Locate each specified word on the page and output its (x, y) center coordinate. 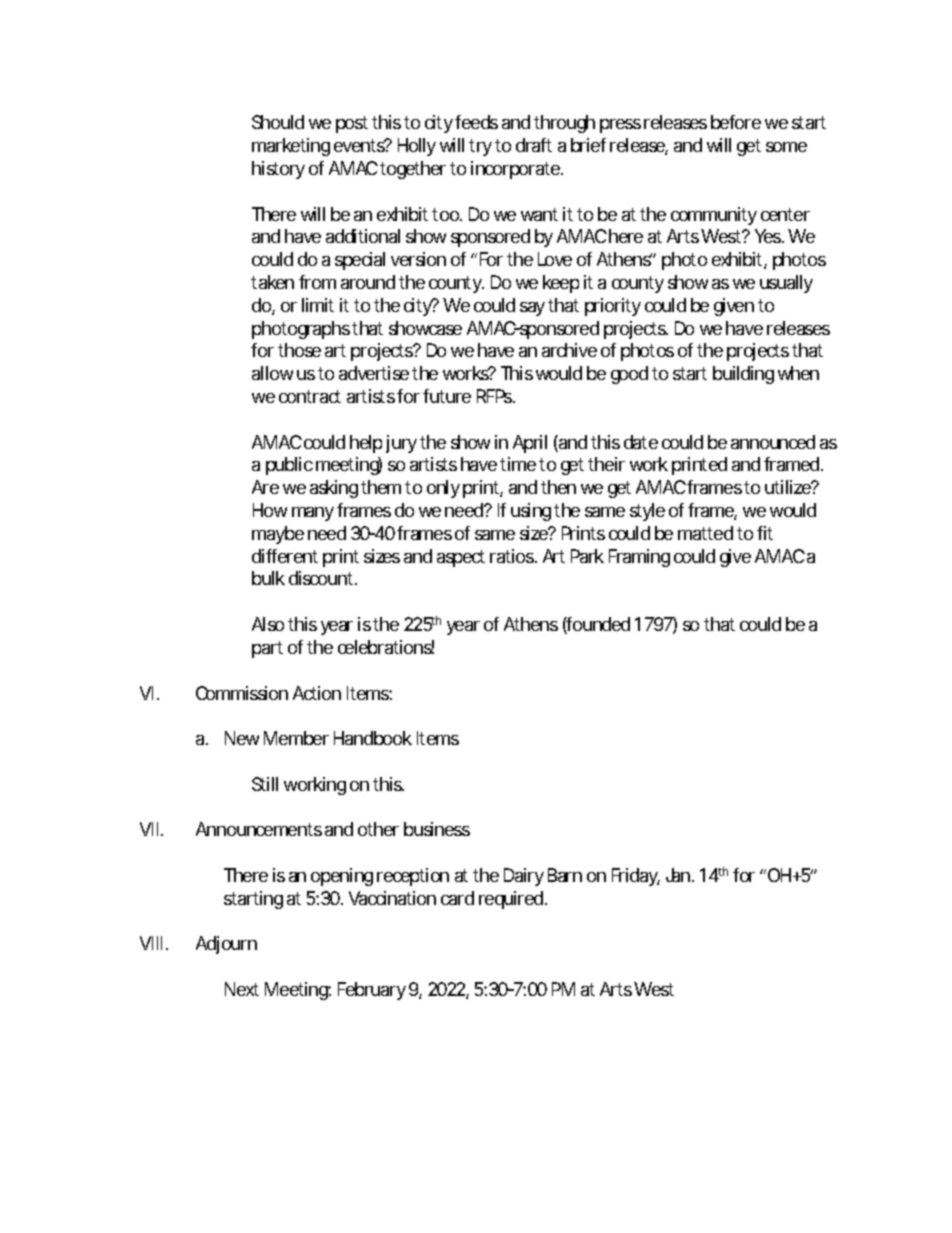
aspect (461, 558)
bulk (268, 578)
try (480, 147)
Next (242, 989)
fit (765, 533)
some (786, 147)
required (511, 900)
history (278, 170)
